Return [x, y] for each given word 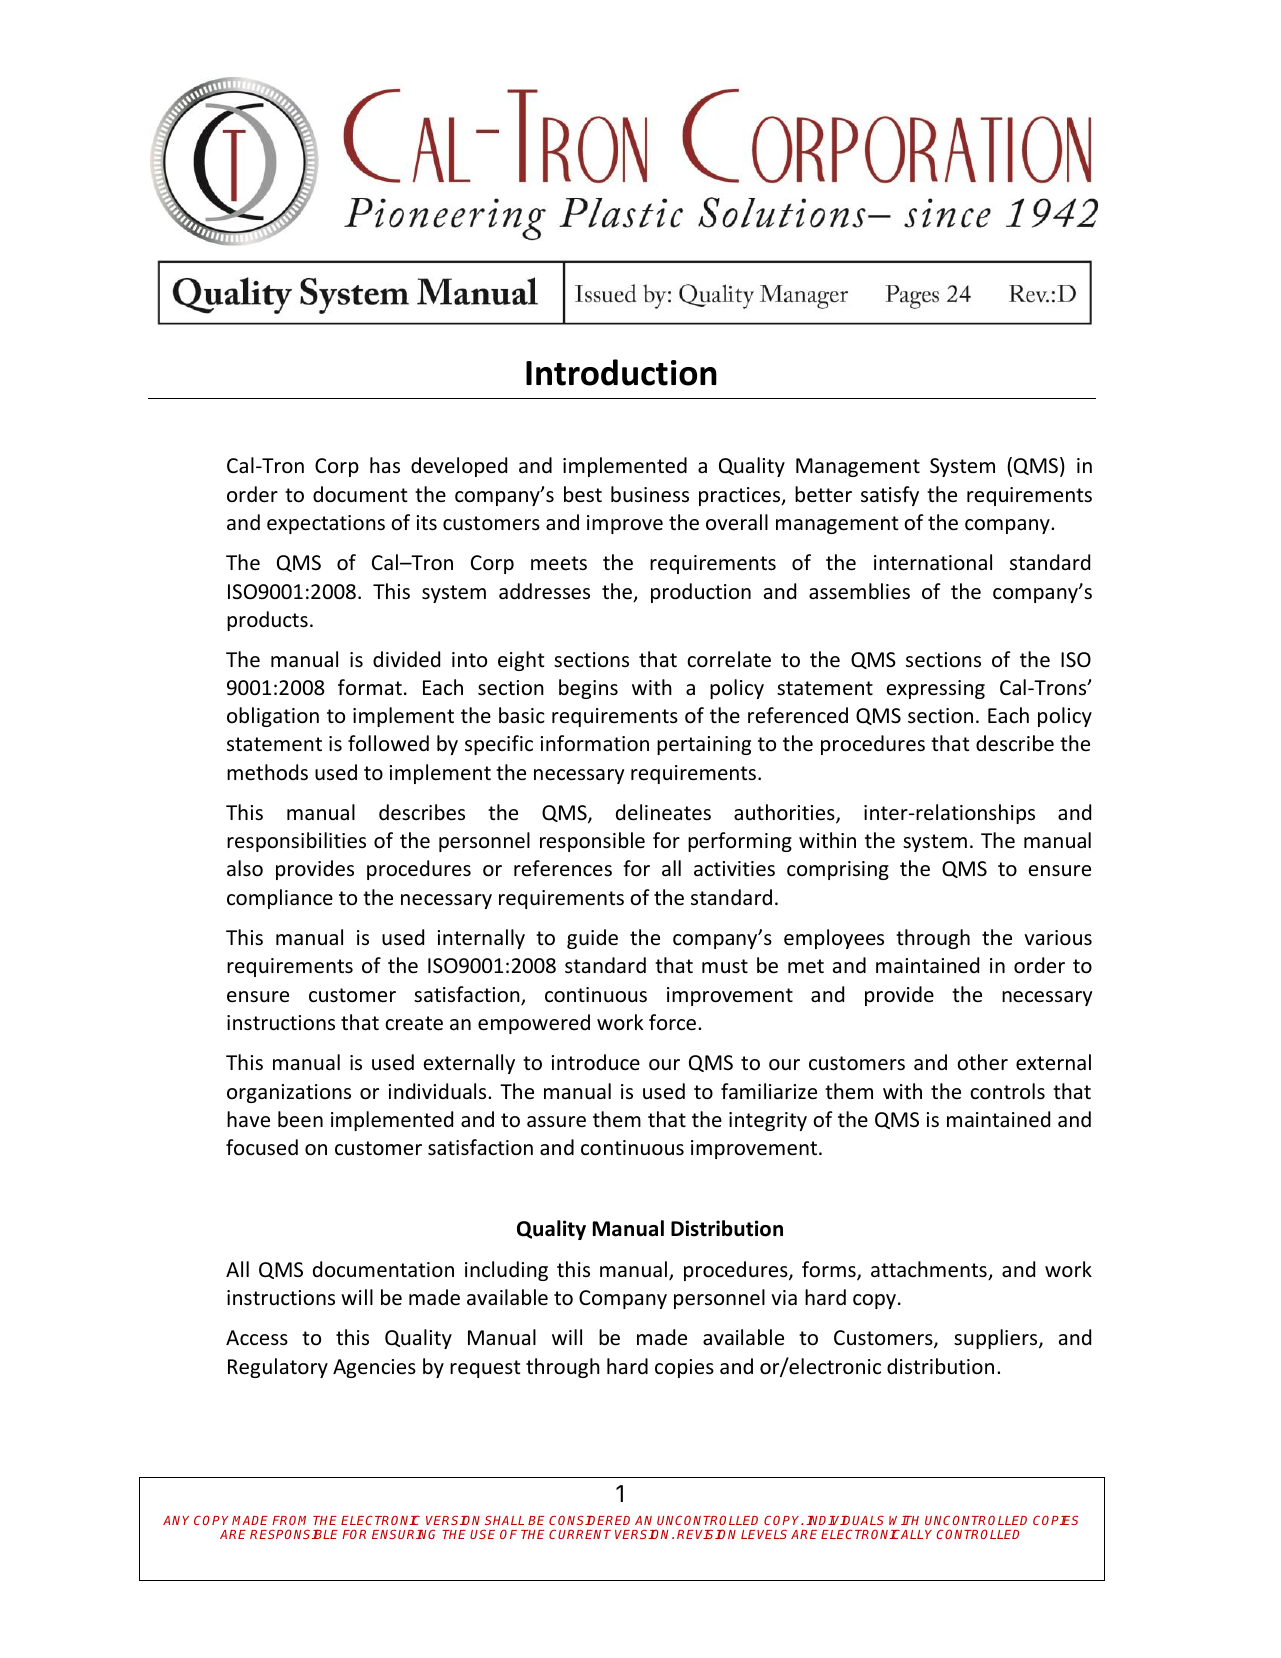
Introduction [621, 372]
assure [556, 1122]
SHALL [504, 1520]
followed [388, 743]
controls [1007, 1091]
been [300, 1119]
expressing [936, 689]
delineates [663, 812]
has [385, 465]
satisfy [890, 496]
